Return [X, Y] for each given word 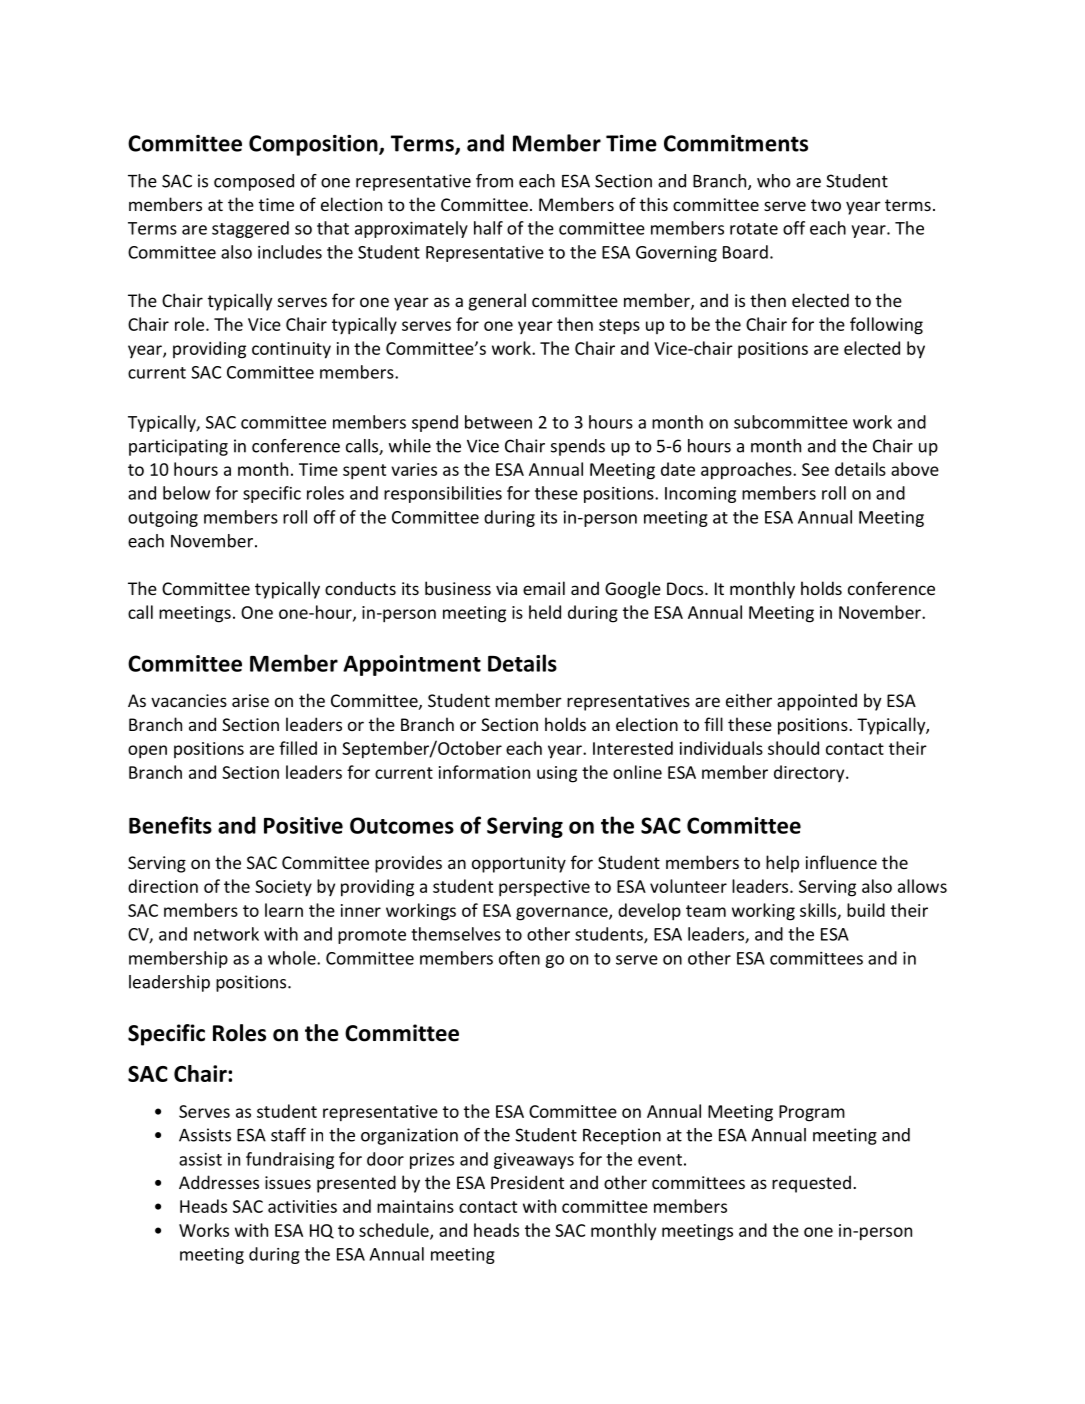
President [527, 1182]
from [494, 181]
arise [250, 700]
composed [254, 182]
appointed [817, 702]
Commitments [736, 143]
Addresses [219, 1182]
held [545, 612]
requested [811, 1184]
